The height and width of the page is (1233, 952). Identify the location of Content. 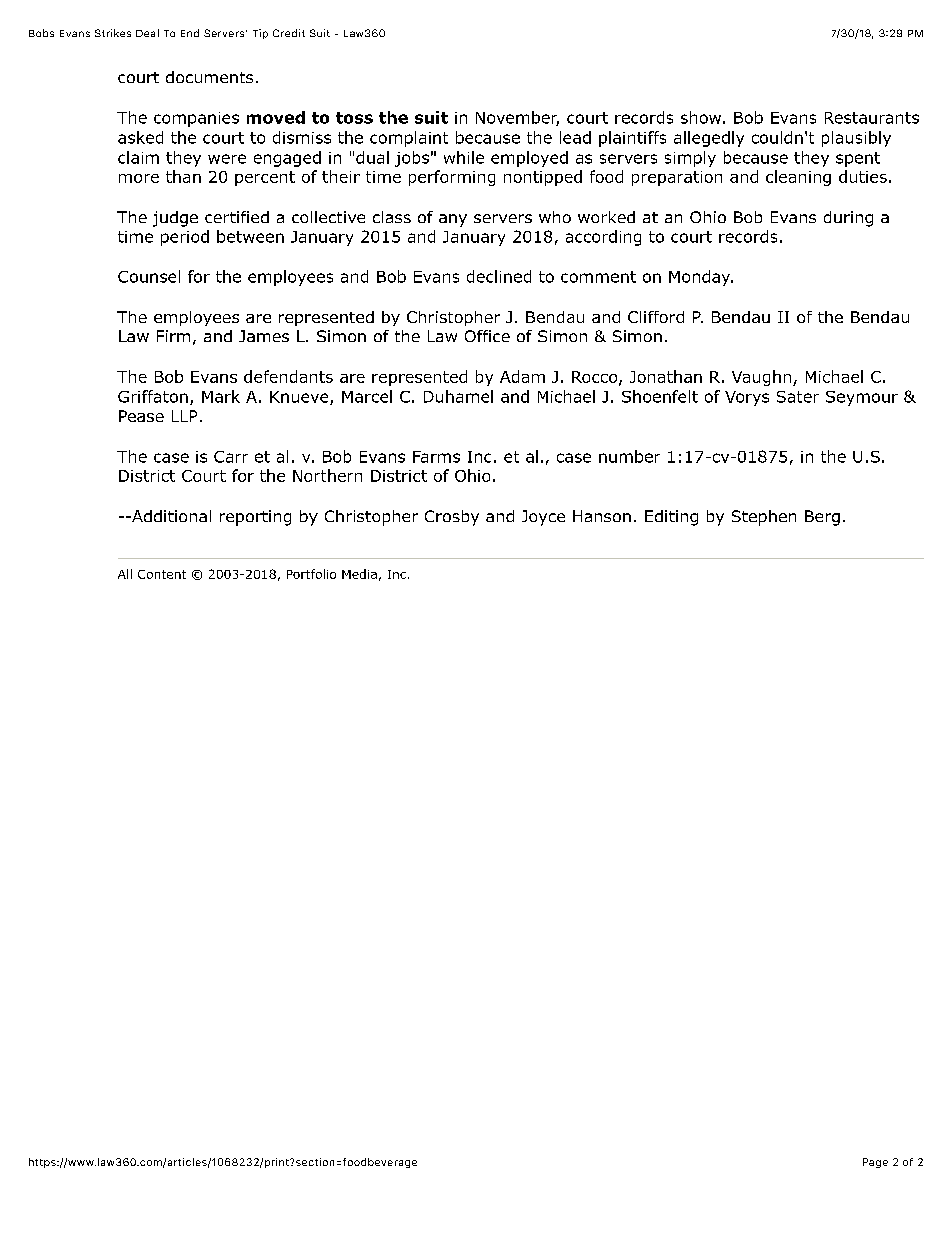
(162, 574).
